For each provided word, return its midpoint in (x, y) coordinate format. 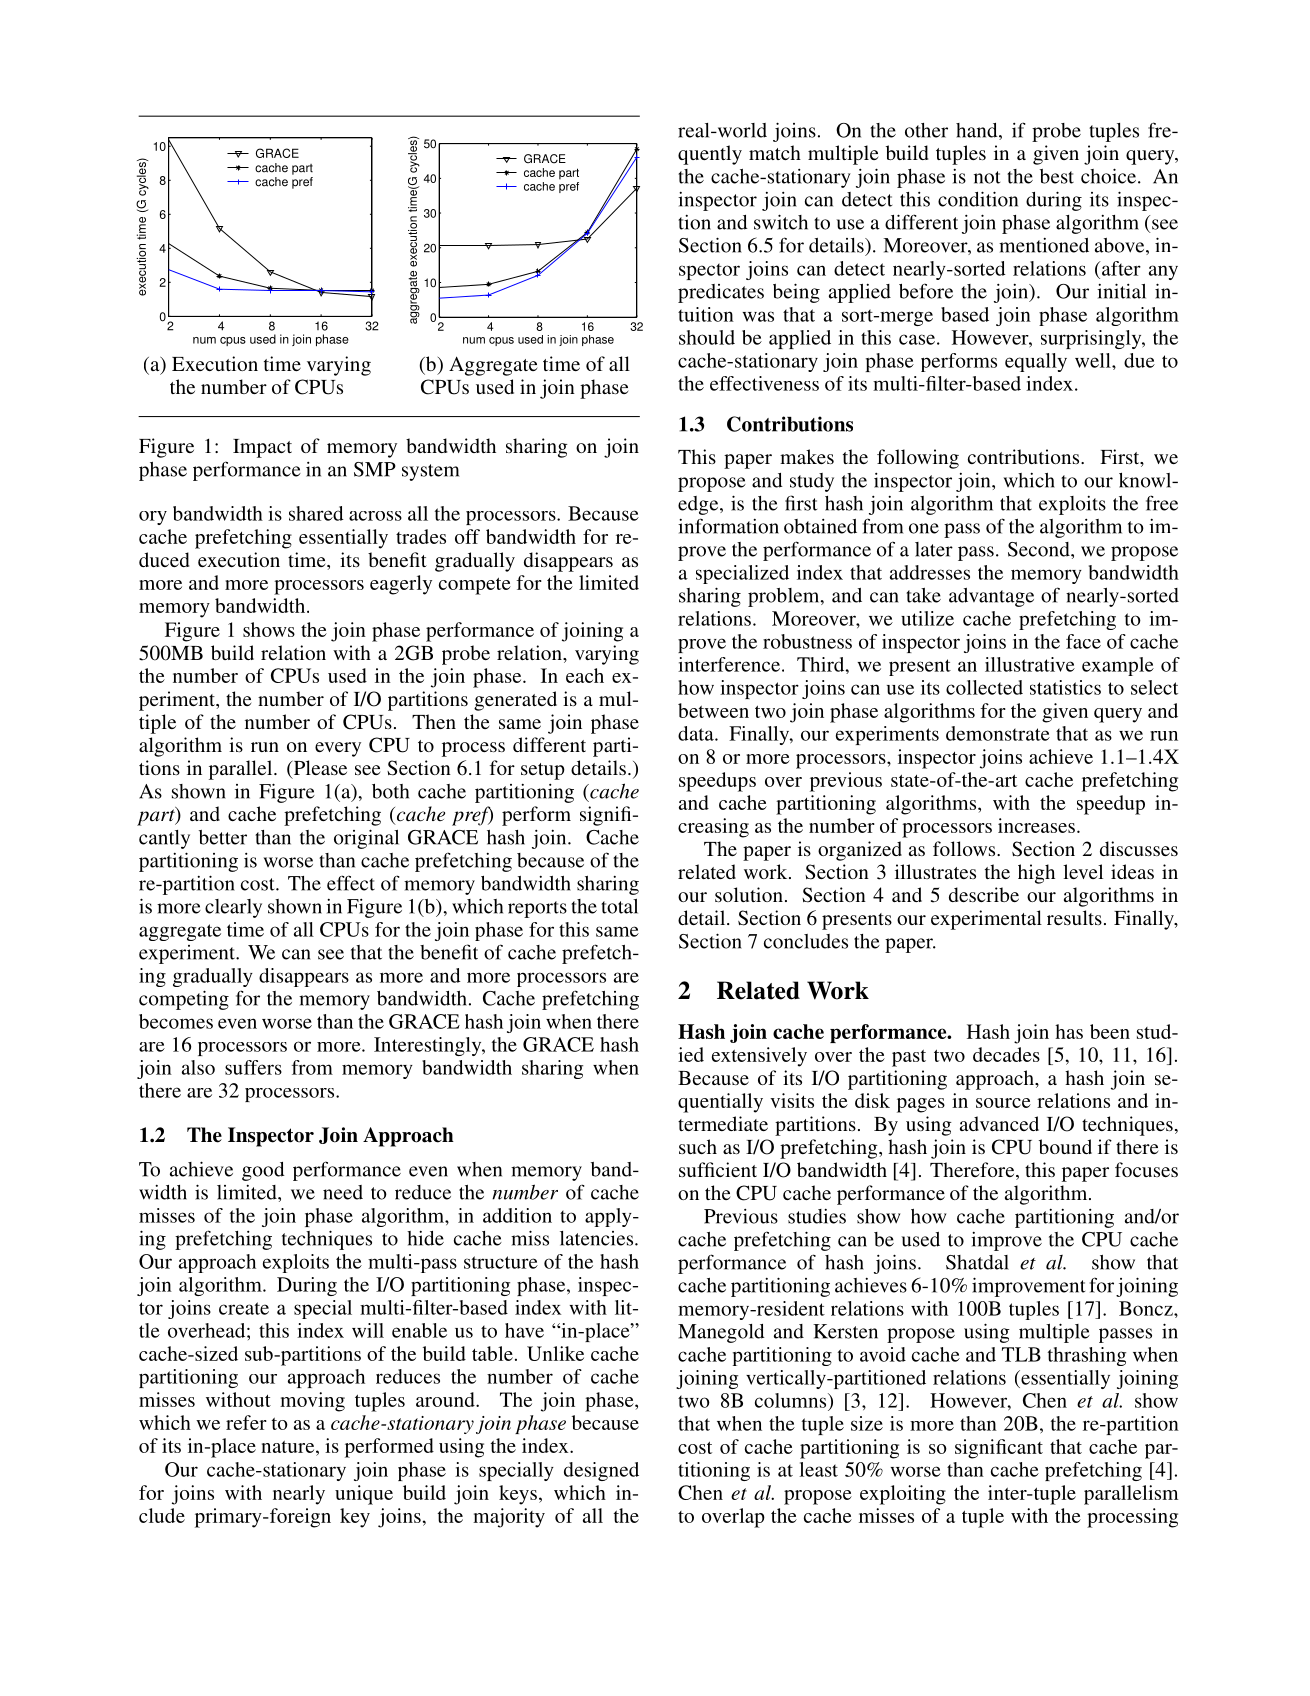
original (366, 839)
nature (289, 1446)
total (619, 906)
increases (1036, 825)
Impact (262, 448)
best (1057, 176)
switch (781, 222)
